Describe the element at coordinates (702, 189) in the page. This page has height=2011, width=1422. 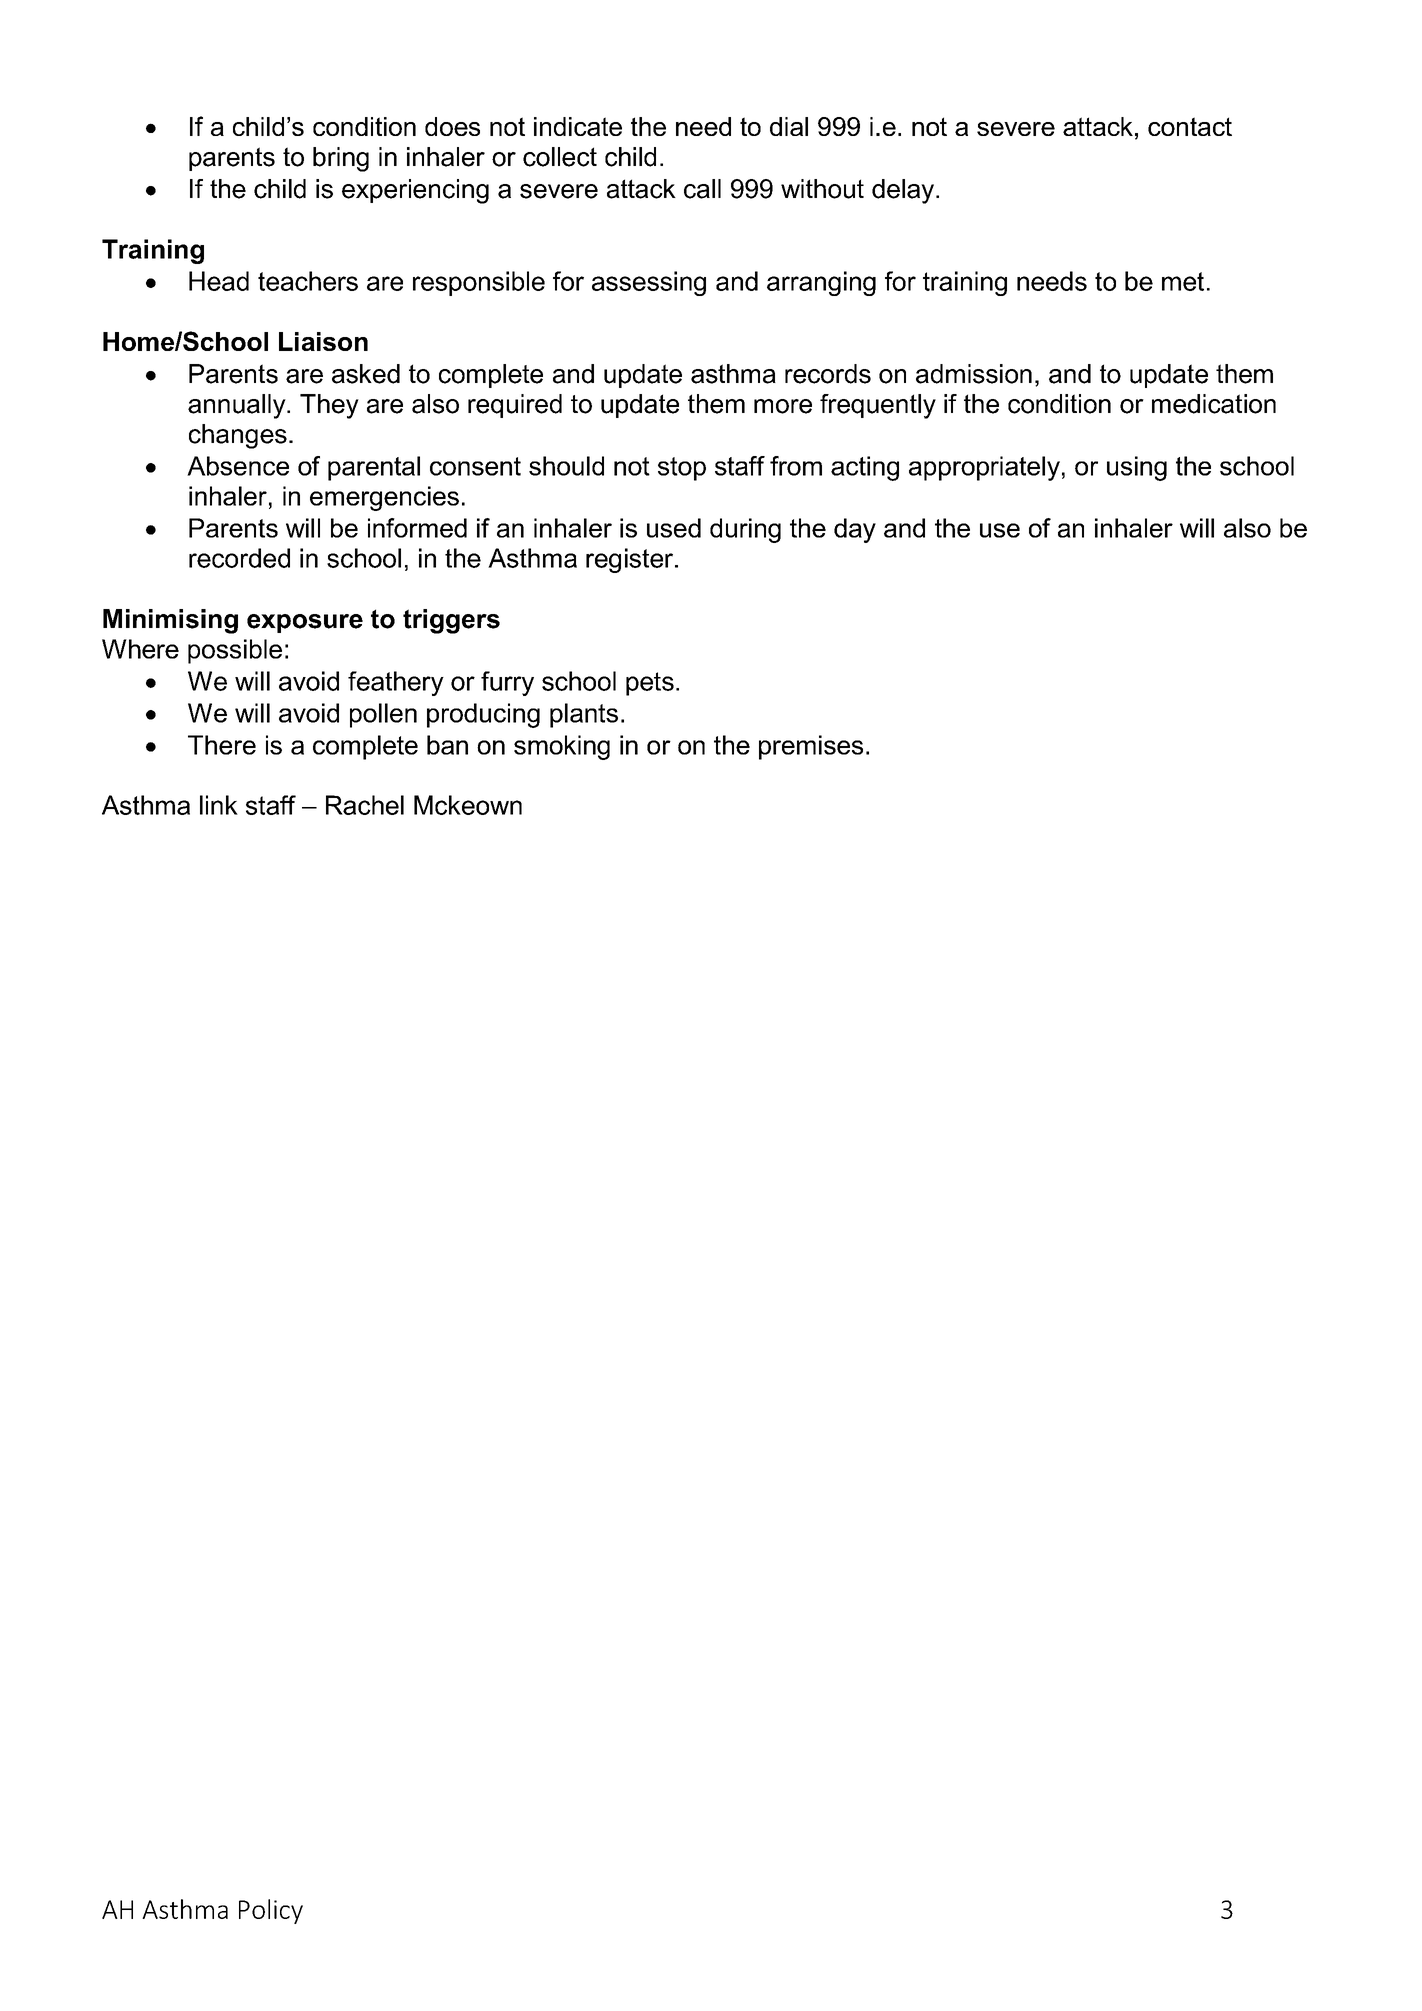
I see `call` at that location.
